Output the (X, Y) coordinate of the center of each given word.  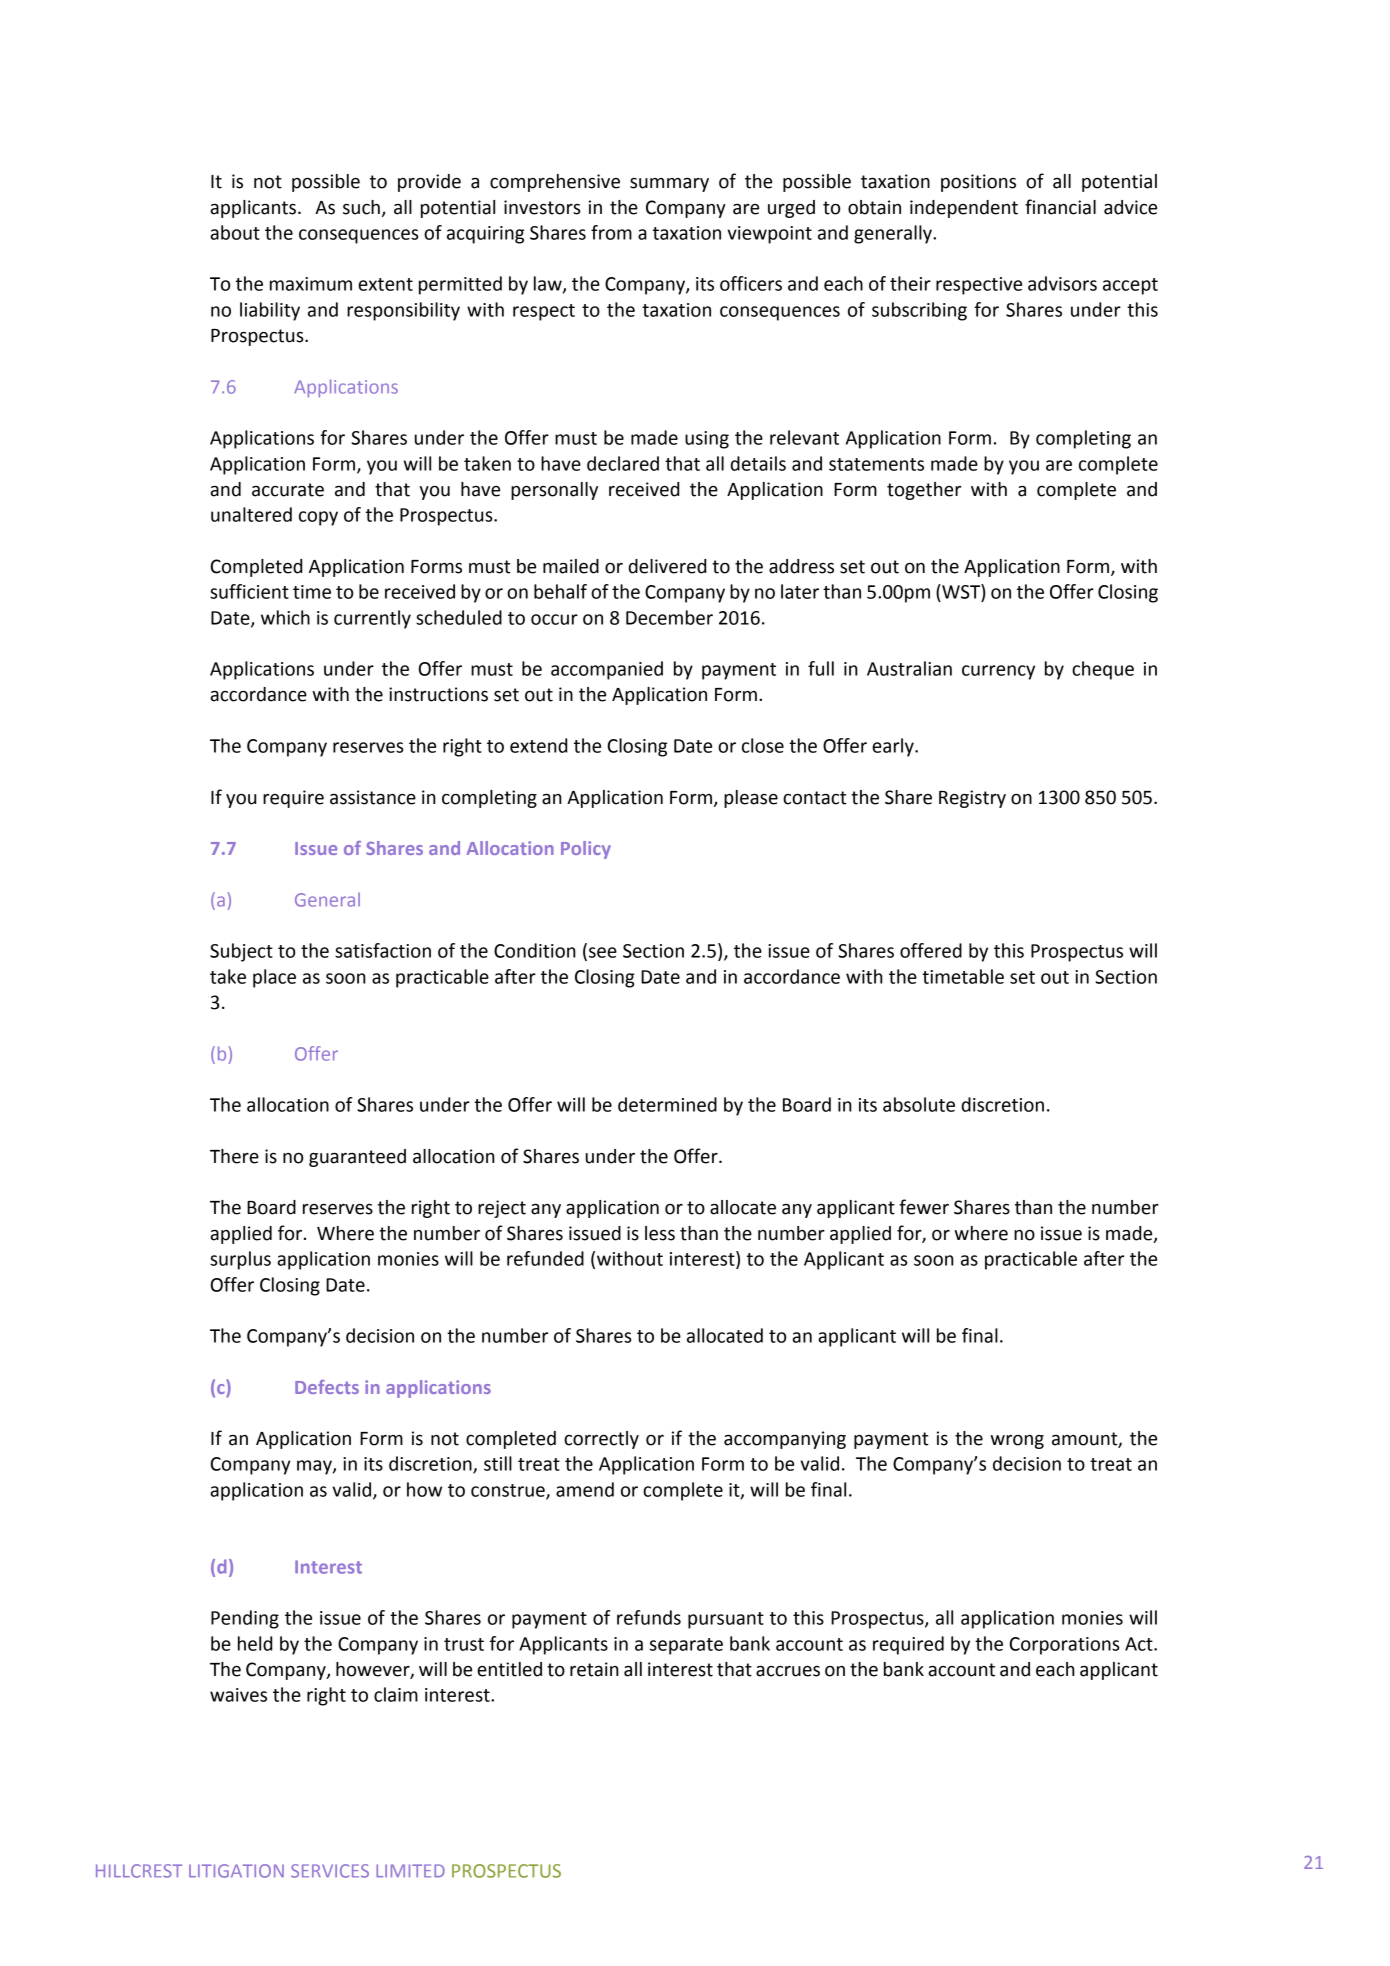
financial (1060, 207)
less (660, 1233)
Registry (972, 799)
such (361, 207)
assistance (373, 797)
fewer (924, 1207)
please (751, 799)
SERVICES (330, 1871)
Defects (327, 1387)
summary (669, 185)
